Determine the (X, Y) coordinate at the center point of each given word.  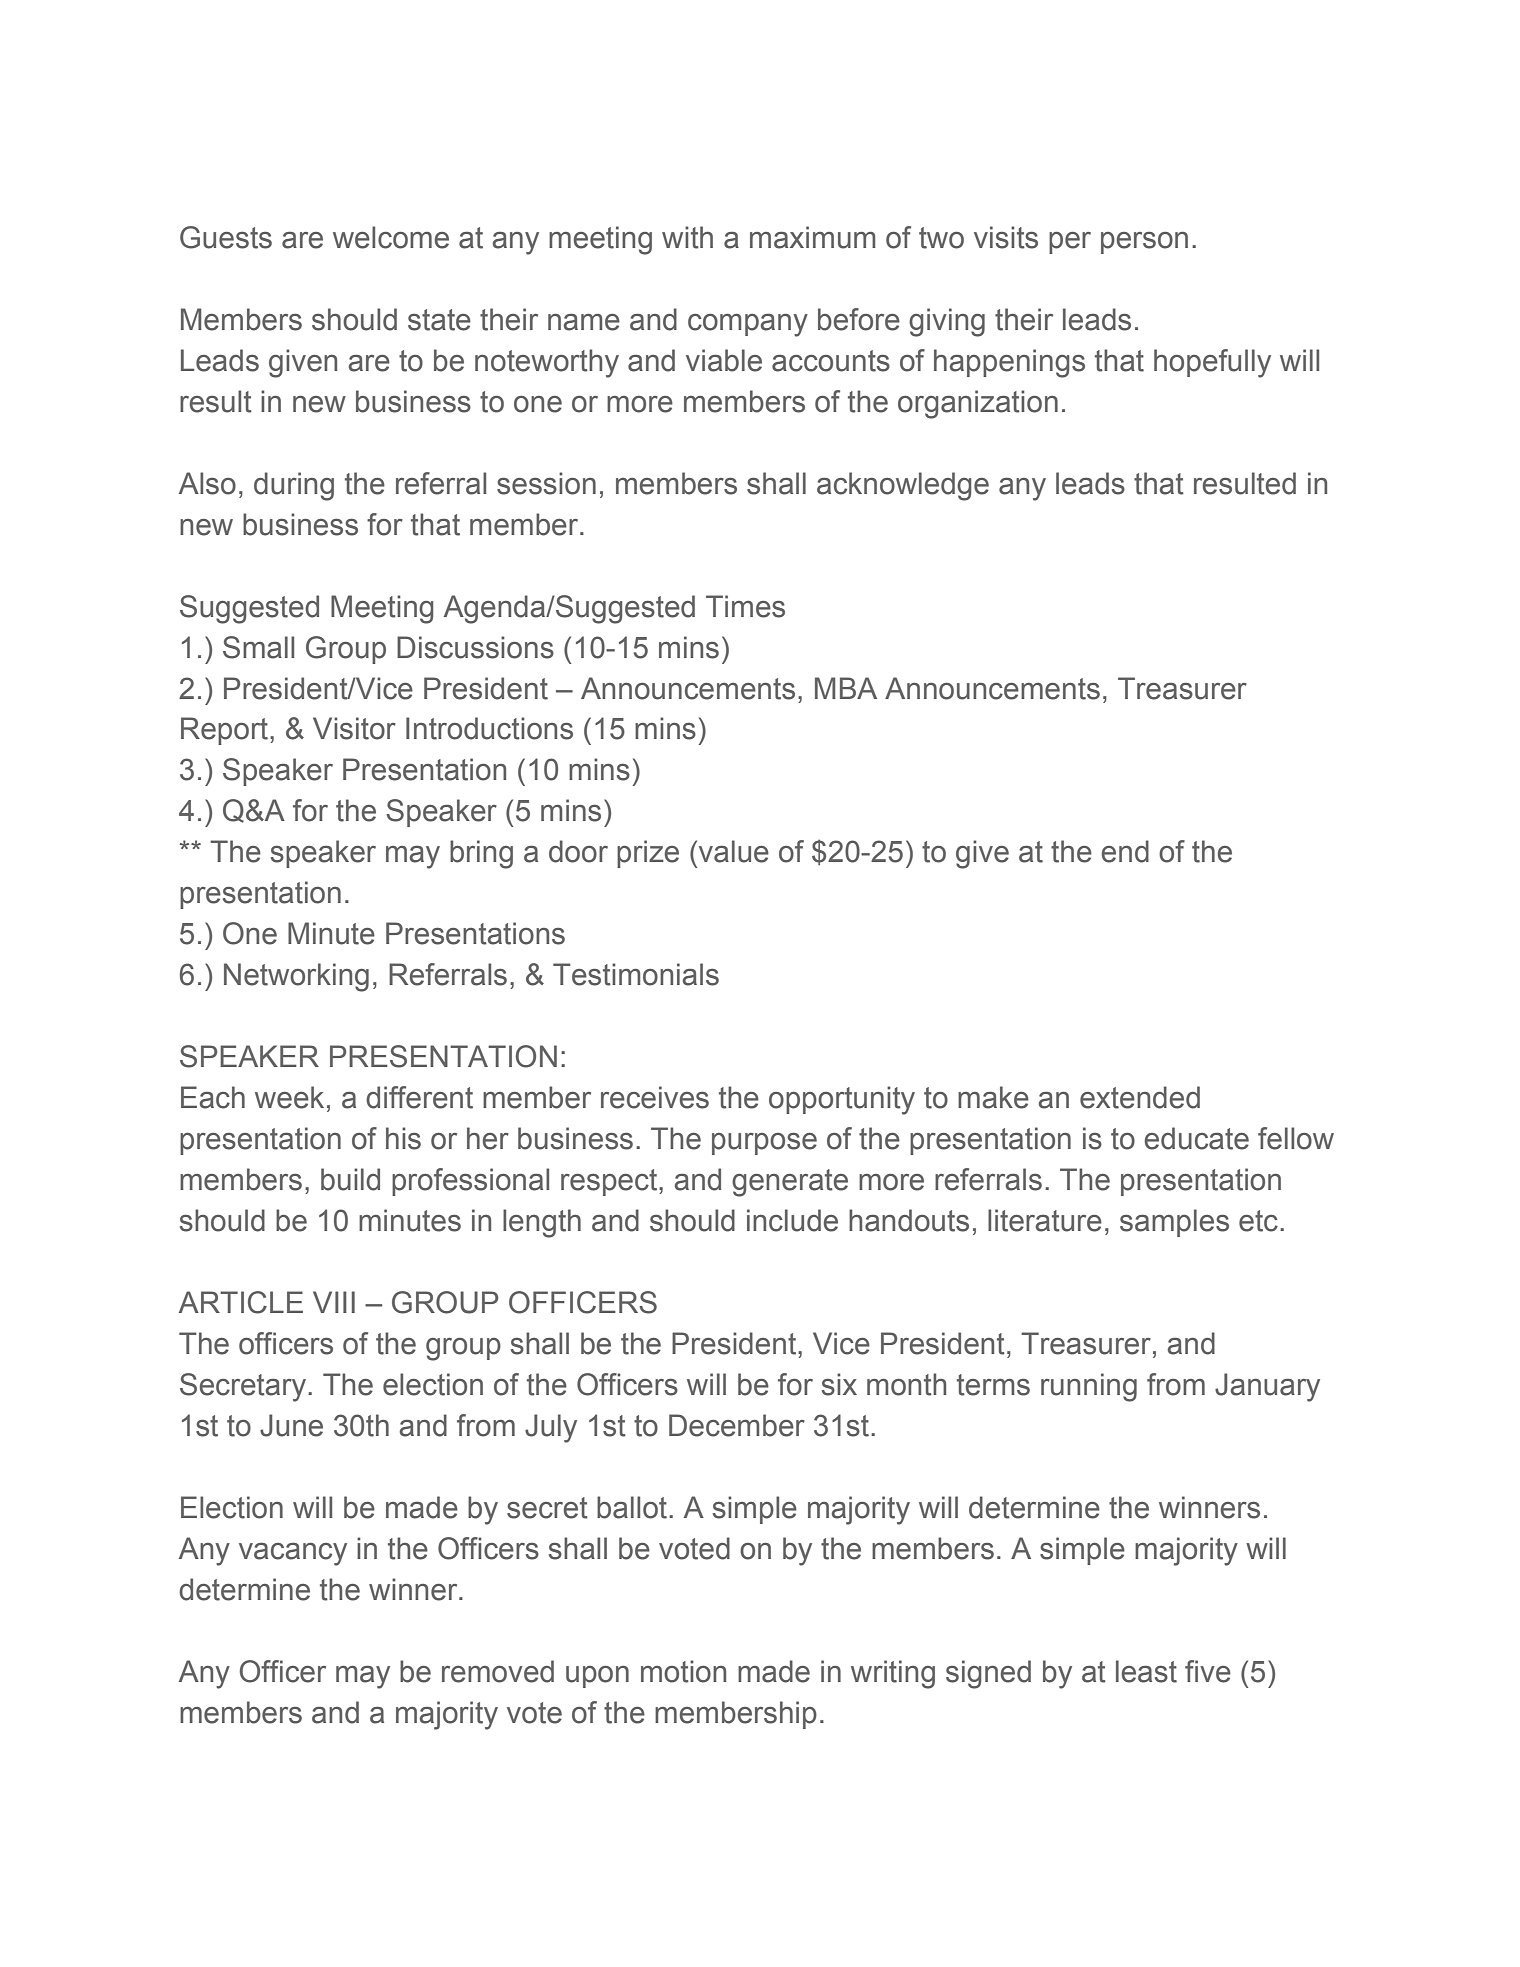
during (294, 486)
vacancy (293, 1554)
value (734, 851)
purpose (764, 1144)
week (289, 1097)
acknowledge (903, 486)
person (1144, 243)
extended (1140, 1097)
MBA (846, 688)
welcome (391, 237)
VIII (334, 1302)
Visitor (354, 728)
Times (745, 606)
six (839, 1384)
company (748, 325)
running (1089, 1387)
